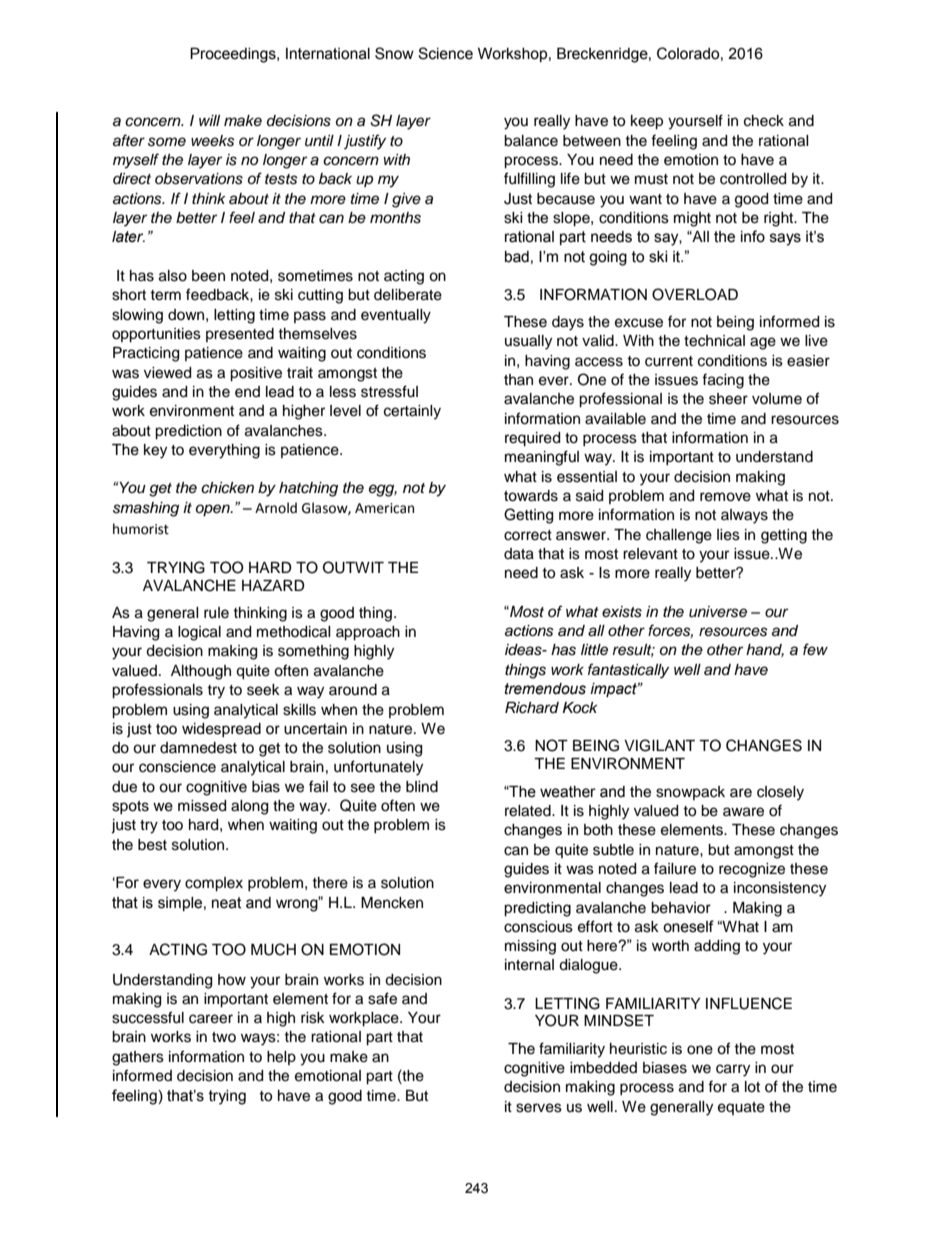 The width and height of the page is (952, 1233). Describe the element at coordinates (224, 1037) in the page. I see `two` at that location.
